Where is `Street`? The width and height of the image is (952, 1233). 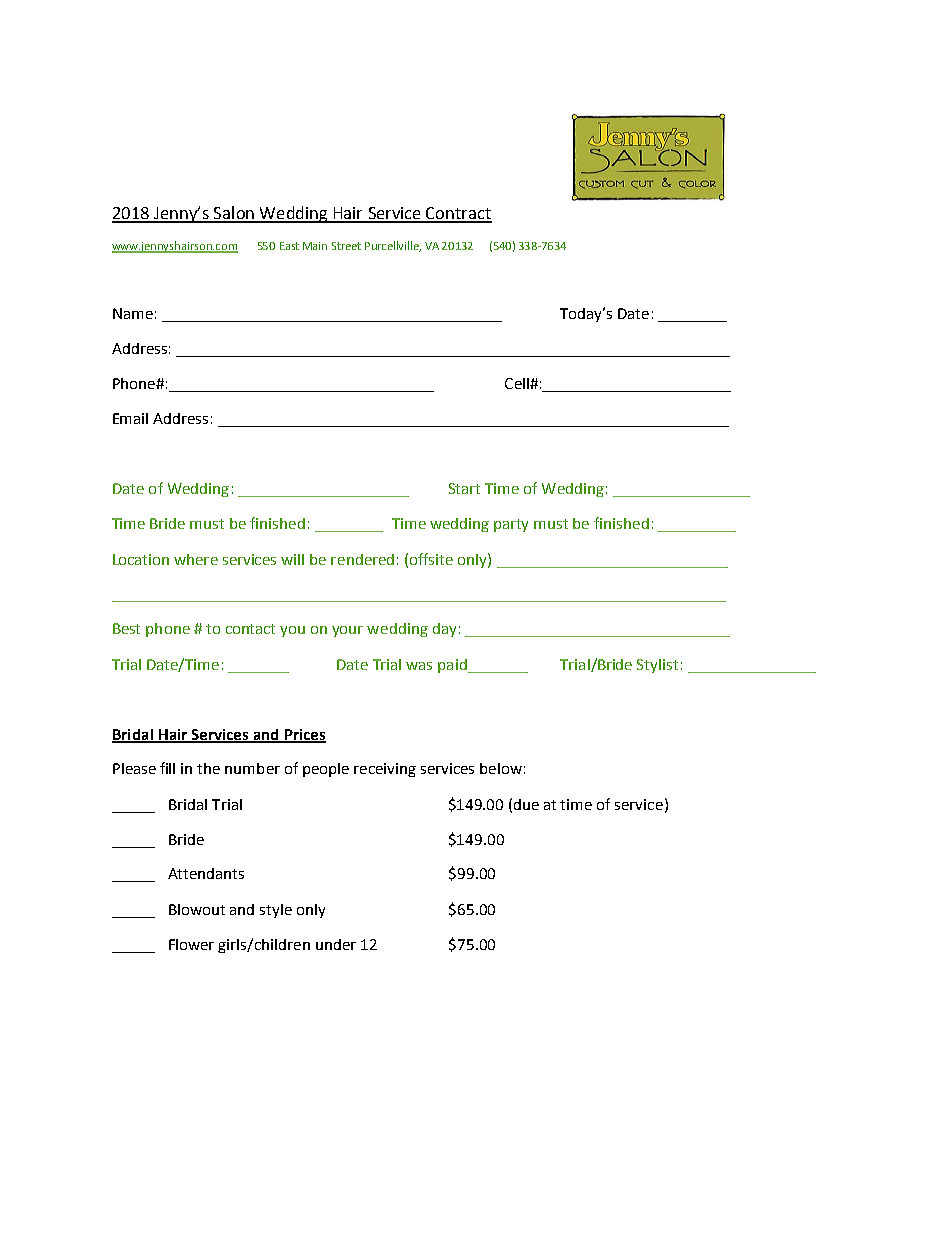 Street is located at coordinates (346, 246).
